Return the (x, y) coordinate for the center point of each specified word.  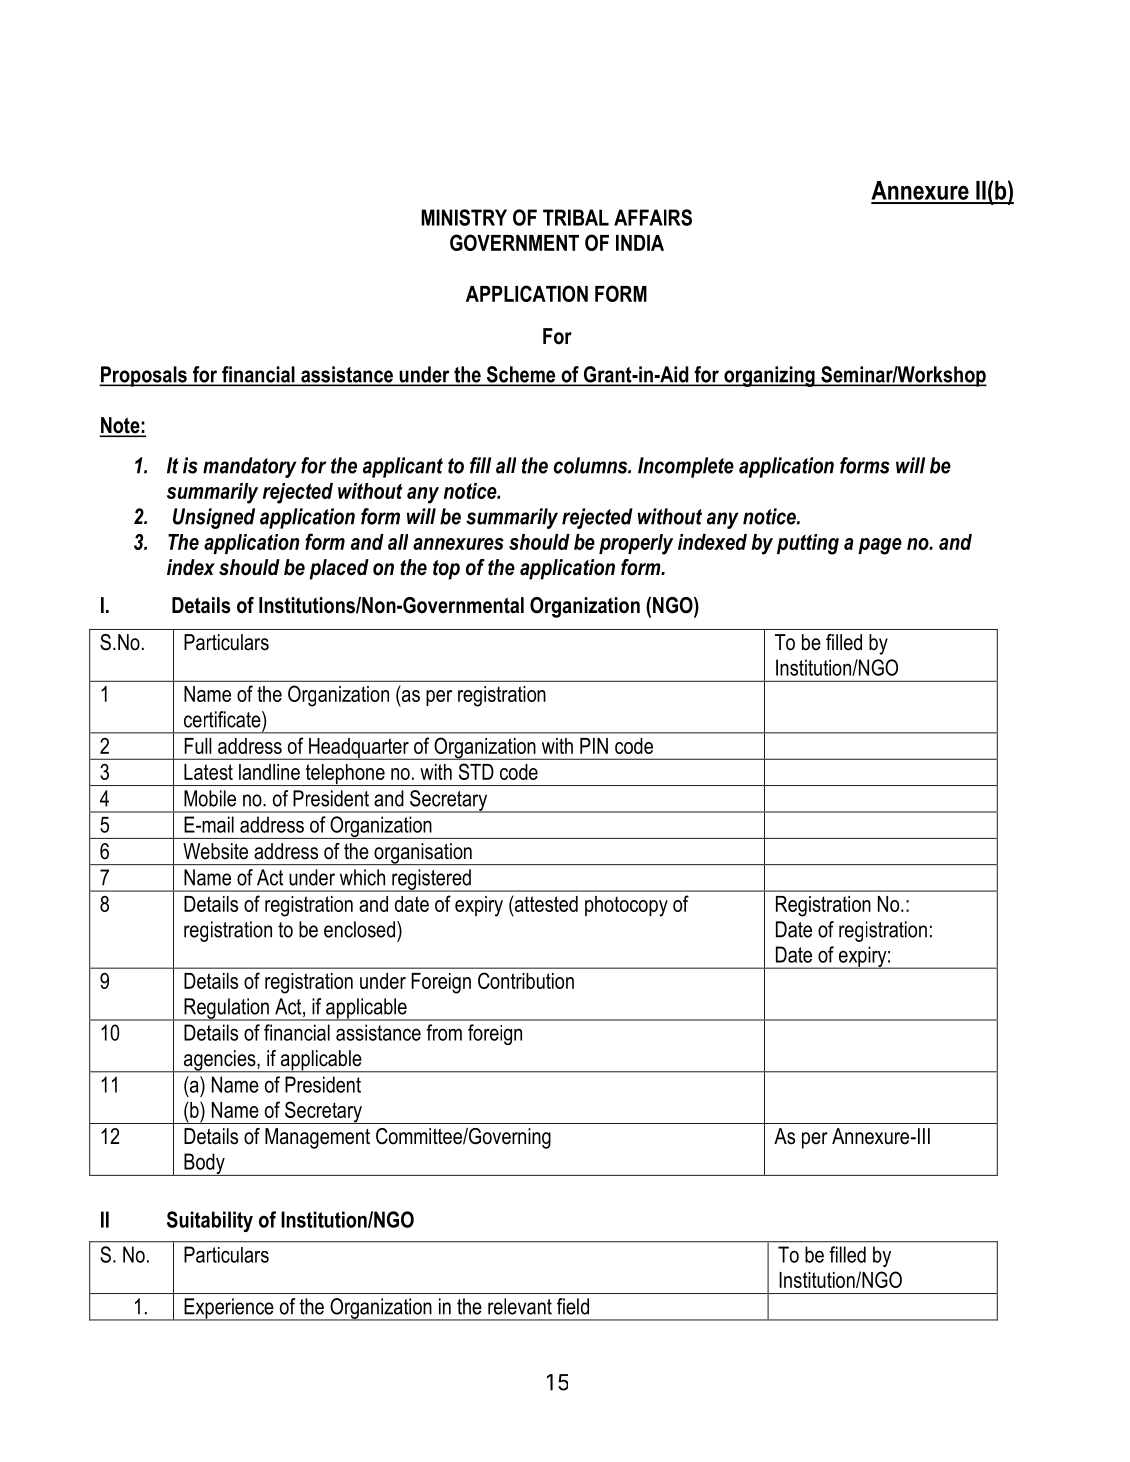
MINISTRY (464, 217)
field (573, 1306)
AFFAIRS (653, 217)
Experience (229, 1309)
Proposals (144, 376)
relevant (520, 1306)
